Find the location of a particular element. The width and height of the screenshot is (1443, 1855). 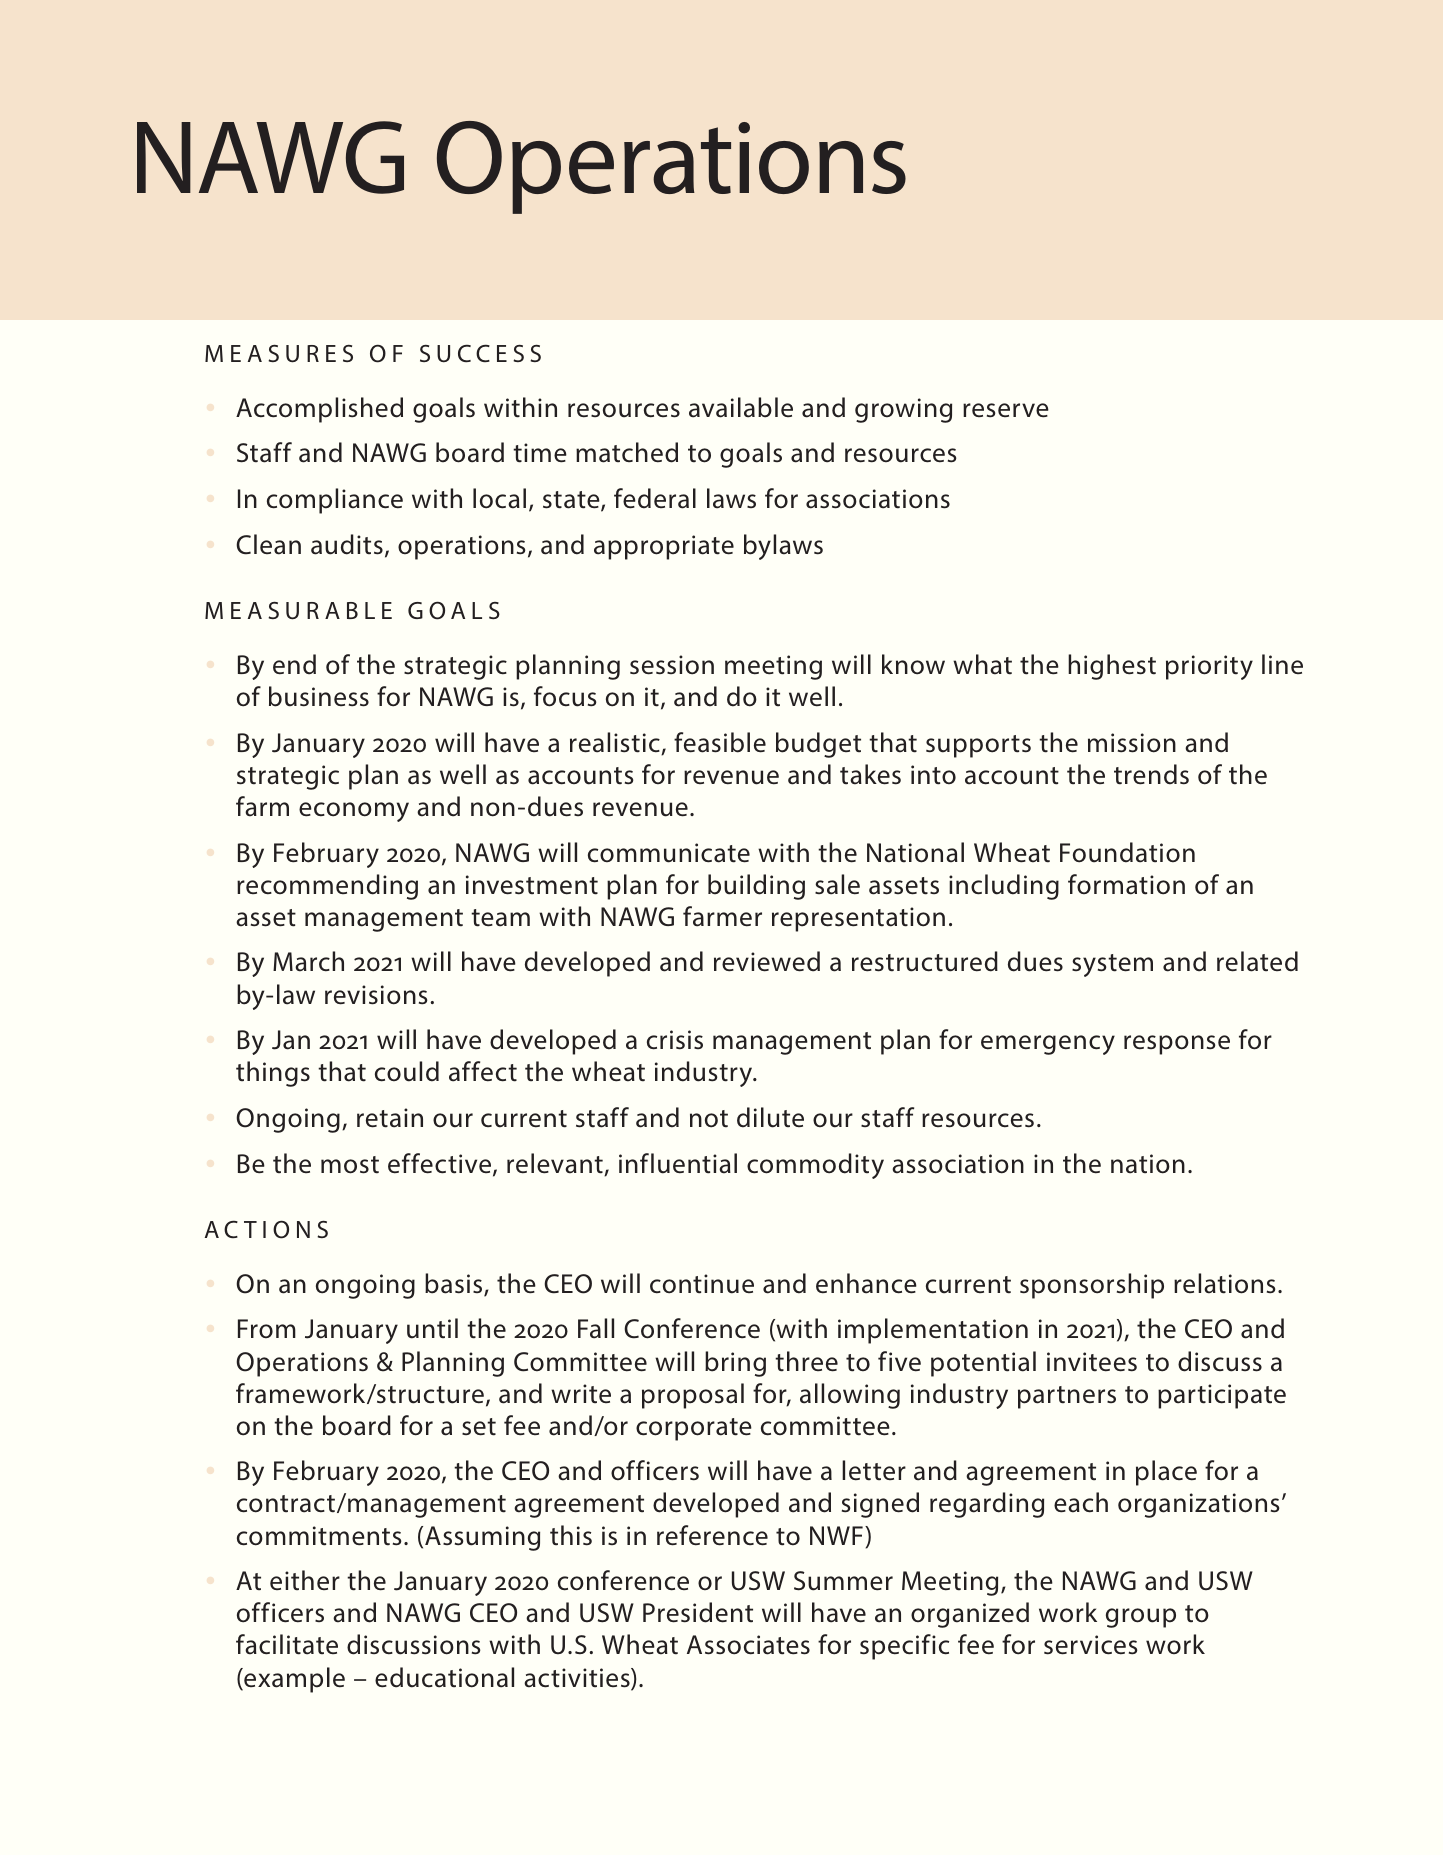

commodity is located at coordinates (815, 1166).
